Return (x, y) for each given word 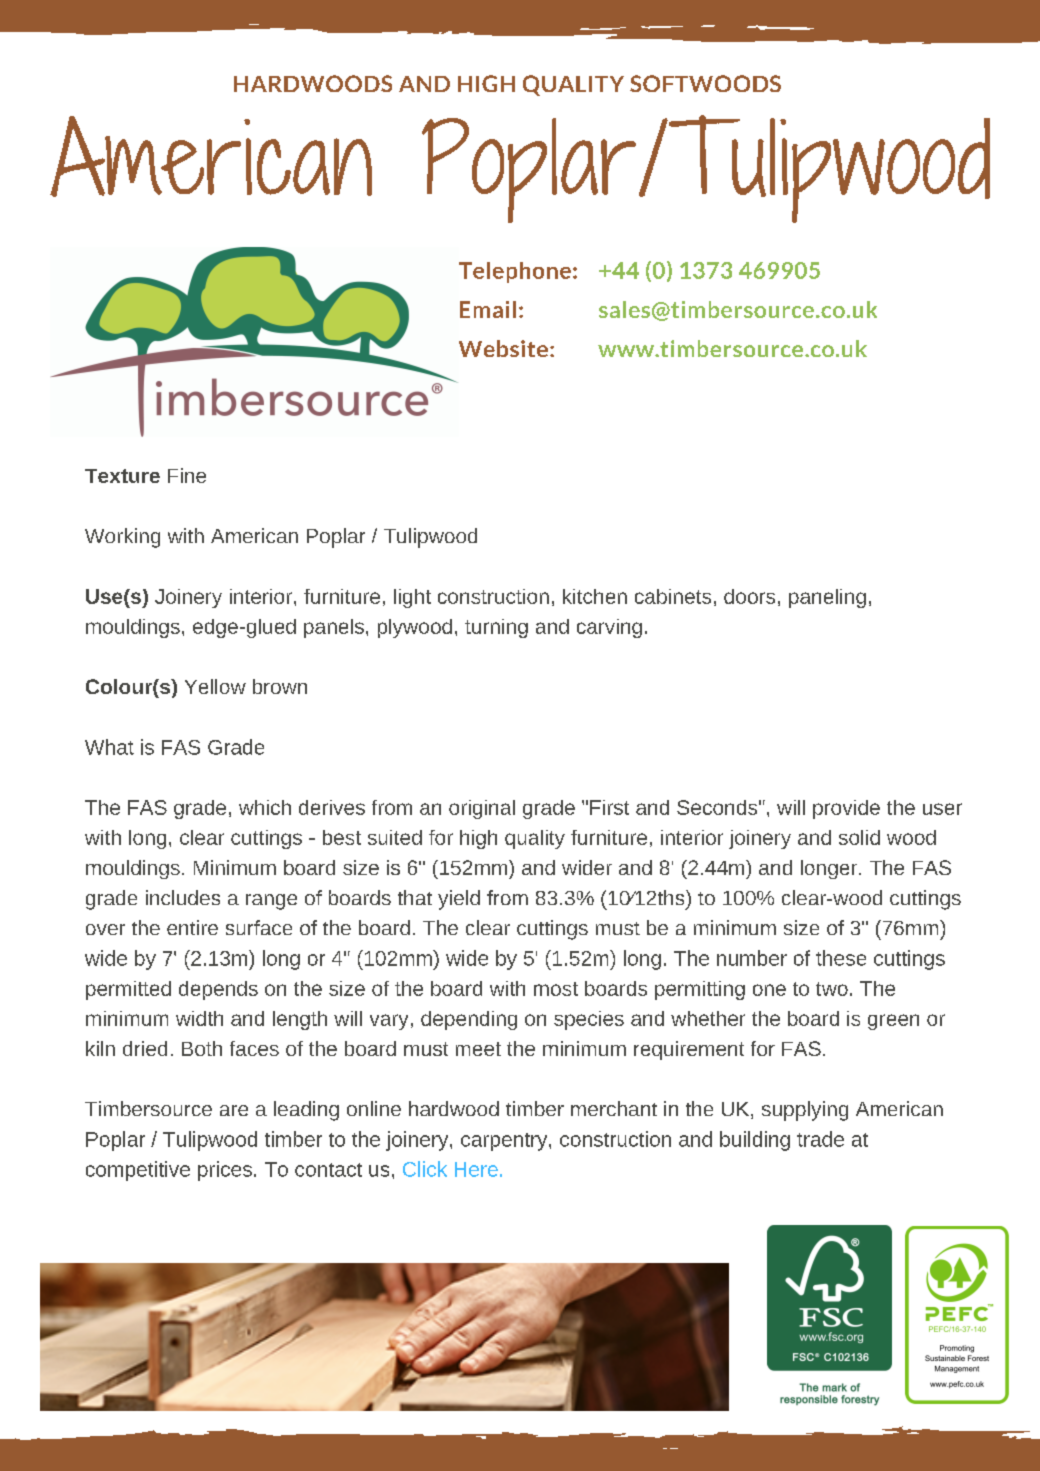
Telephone (515, 272)
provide (846, 809)
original (482, 809)
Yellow (215, 686)
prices (225, 1171)
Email (488, 309)
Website (503, 348)
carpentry (505, 1142)
